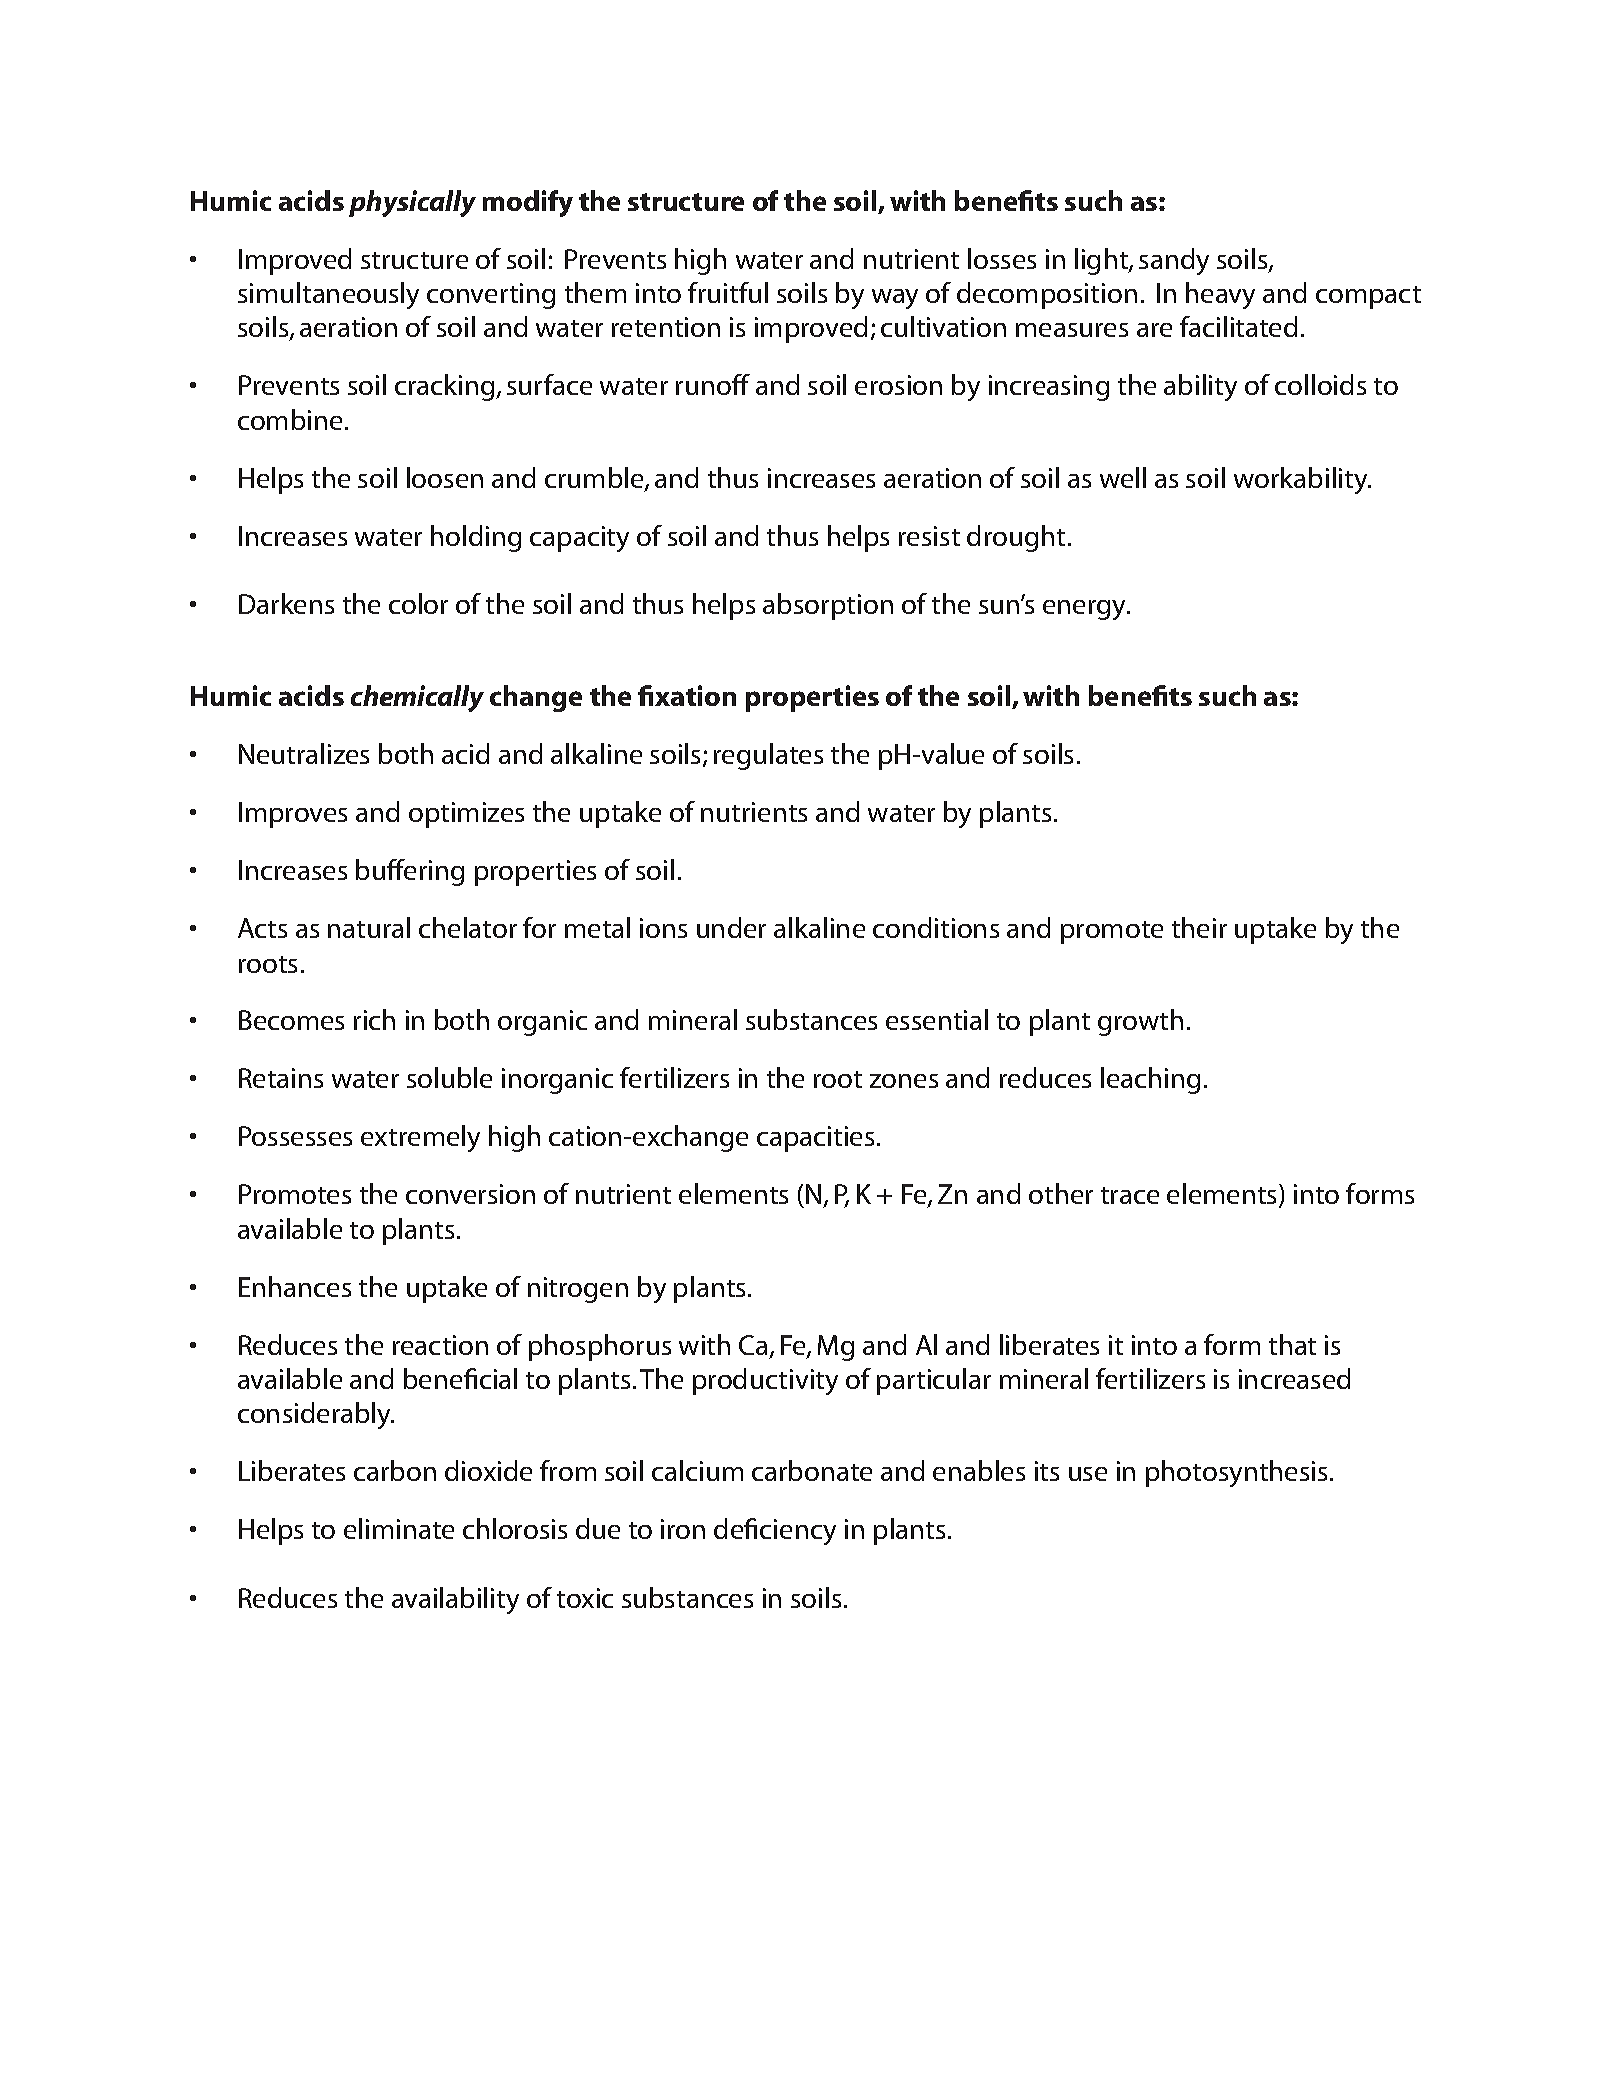 The width and height of the screenshot is (1613, 2087). Describe the element at coordinates (731, 927) in the screenshot. I see `under` at that location.
